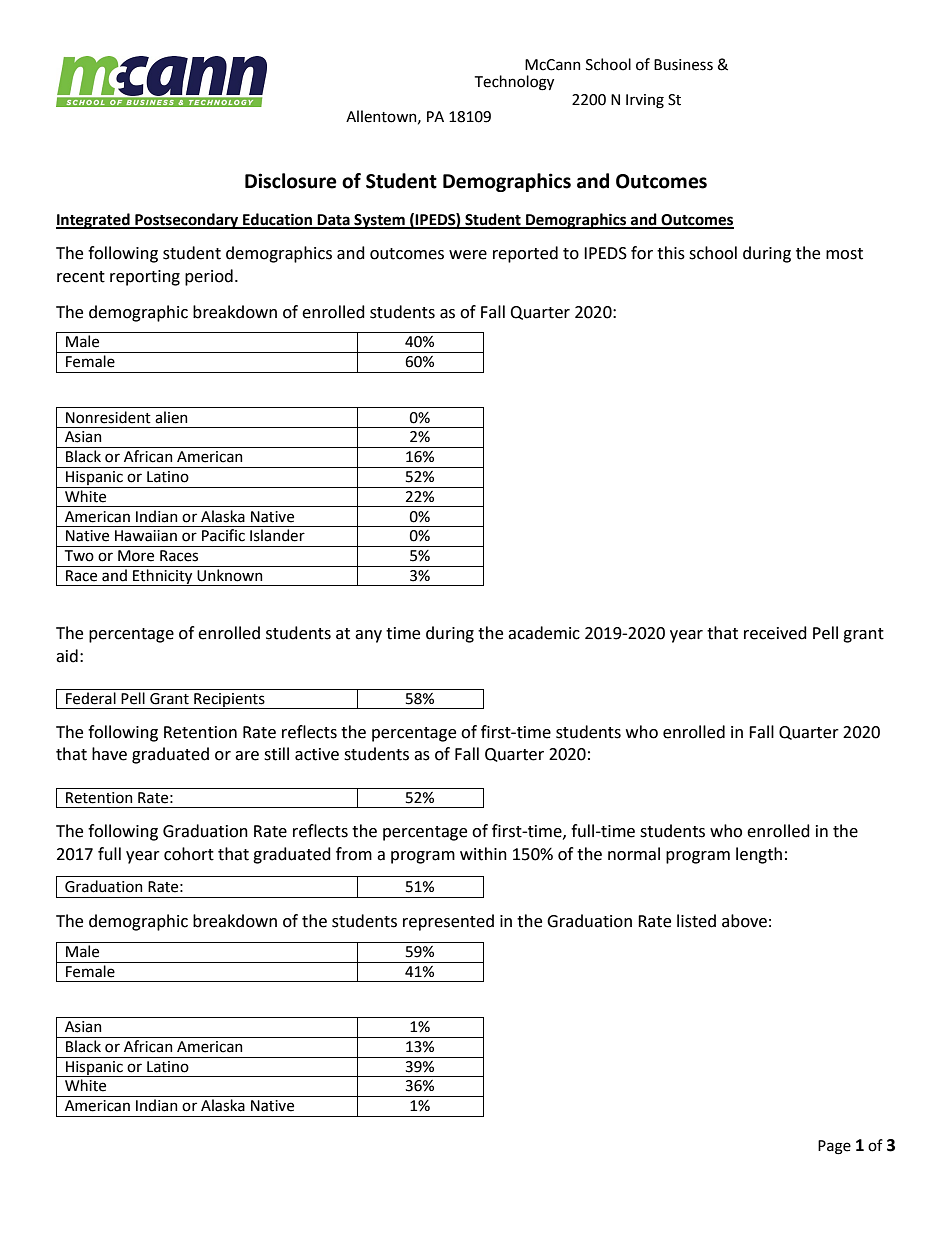 The height and width of the screenshot is (1233, 952). Describe the element at coordinates (448, 922) in the screenshot. I see `represented` at that location.
